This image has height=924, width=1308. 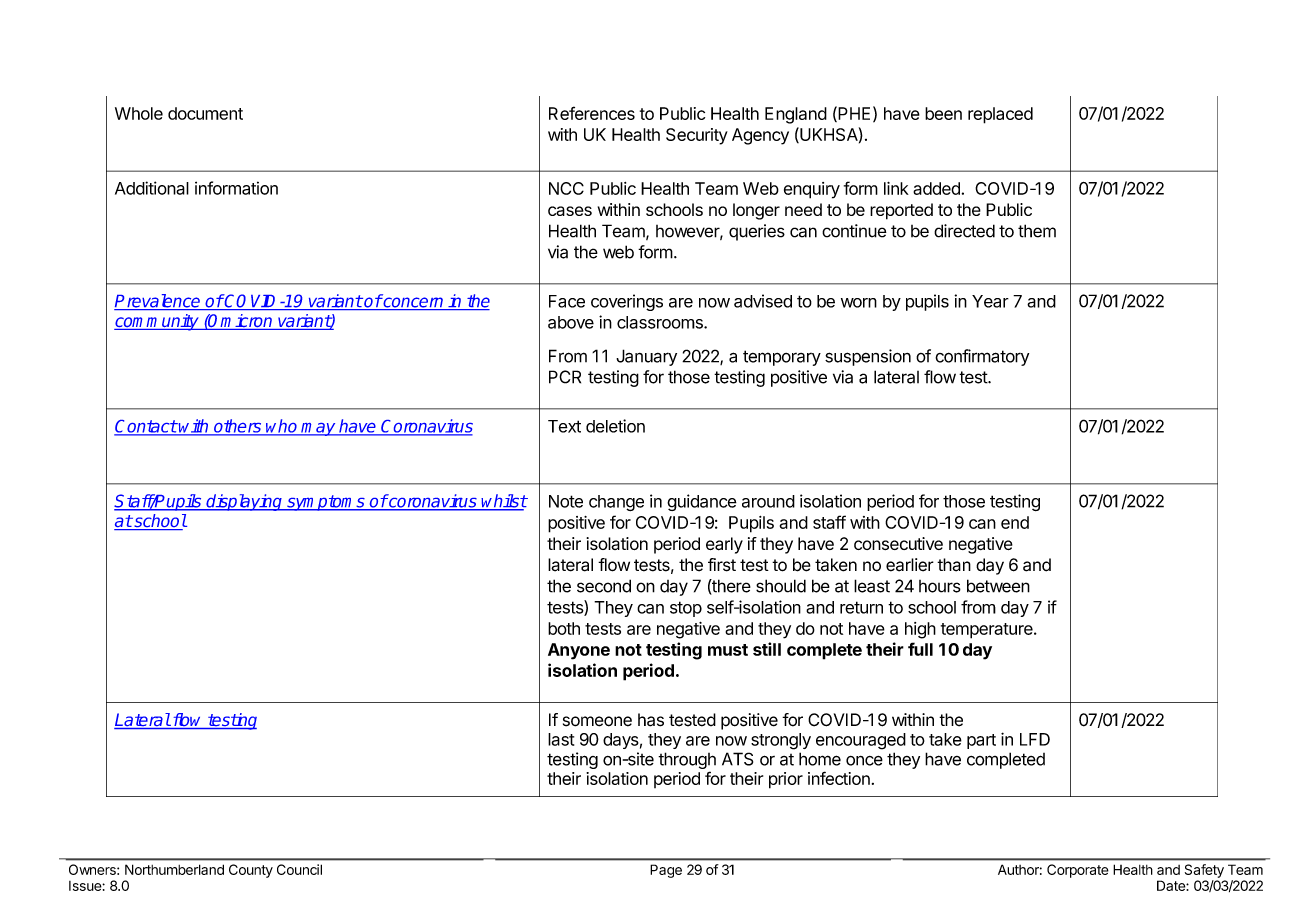 I want to click on been, so click(x=943, y=113).
